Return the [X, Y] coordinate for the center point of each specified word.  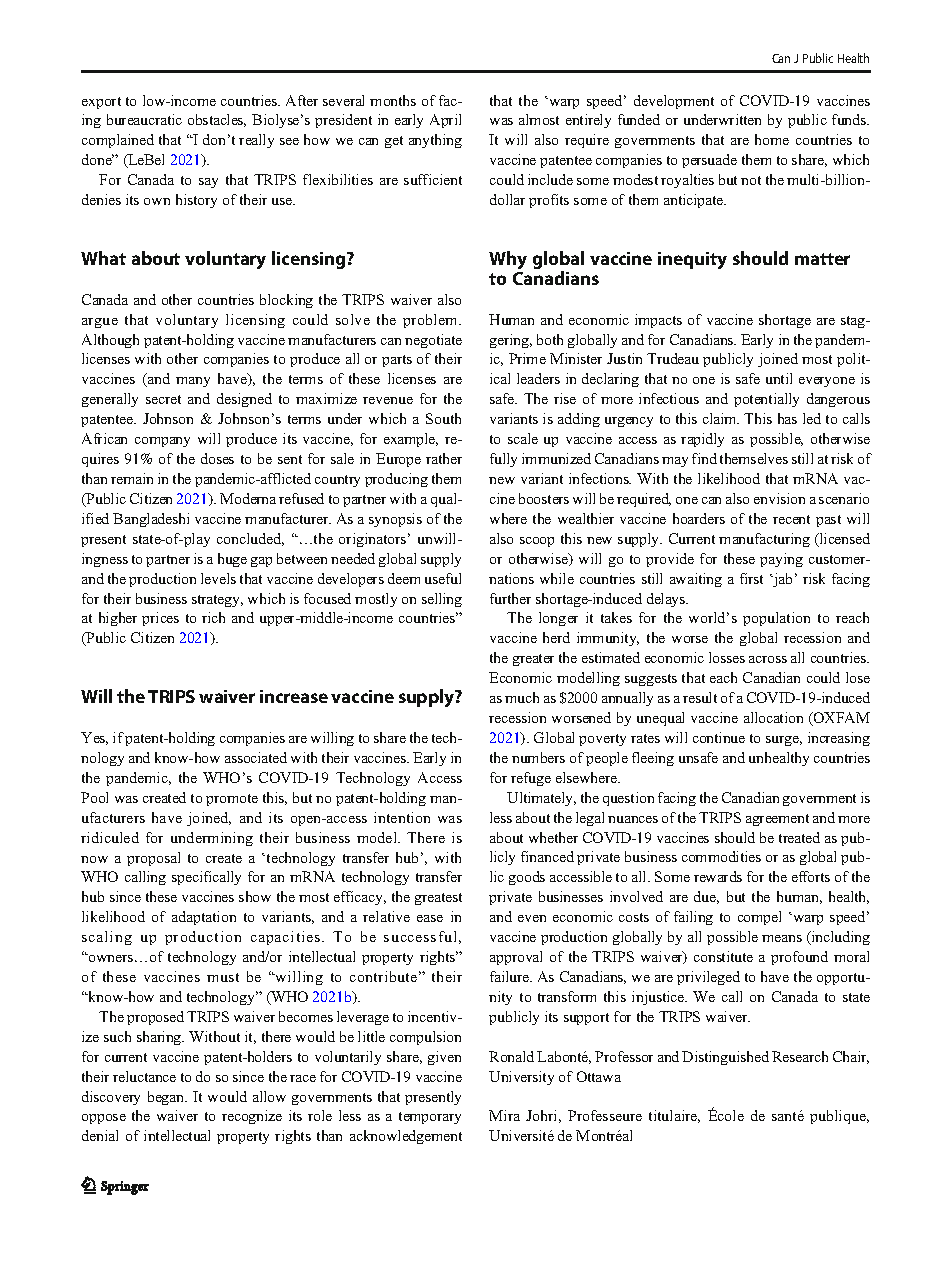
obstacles [217, 120]
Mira [504, 1115]
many [193, 382]
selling [442, 600]
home [772, 139]
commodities [721, 856]
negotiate [433, 341]
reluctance [144, 1076]
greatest [438, 899]
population [776, 619]
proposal [153, 859]
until [779, 378]
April [445, 121]
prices [160, 619]
